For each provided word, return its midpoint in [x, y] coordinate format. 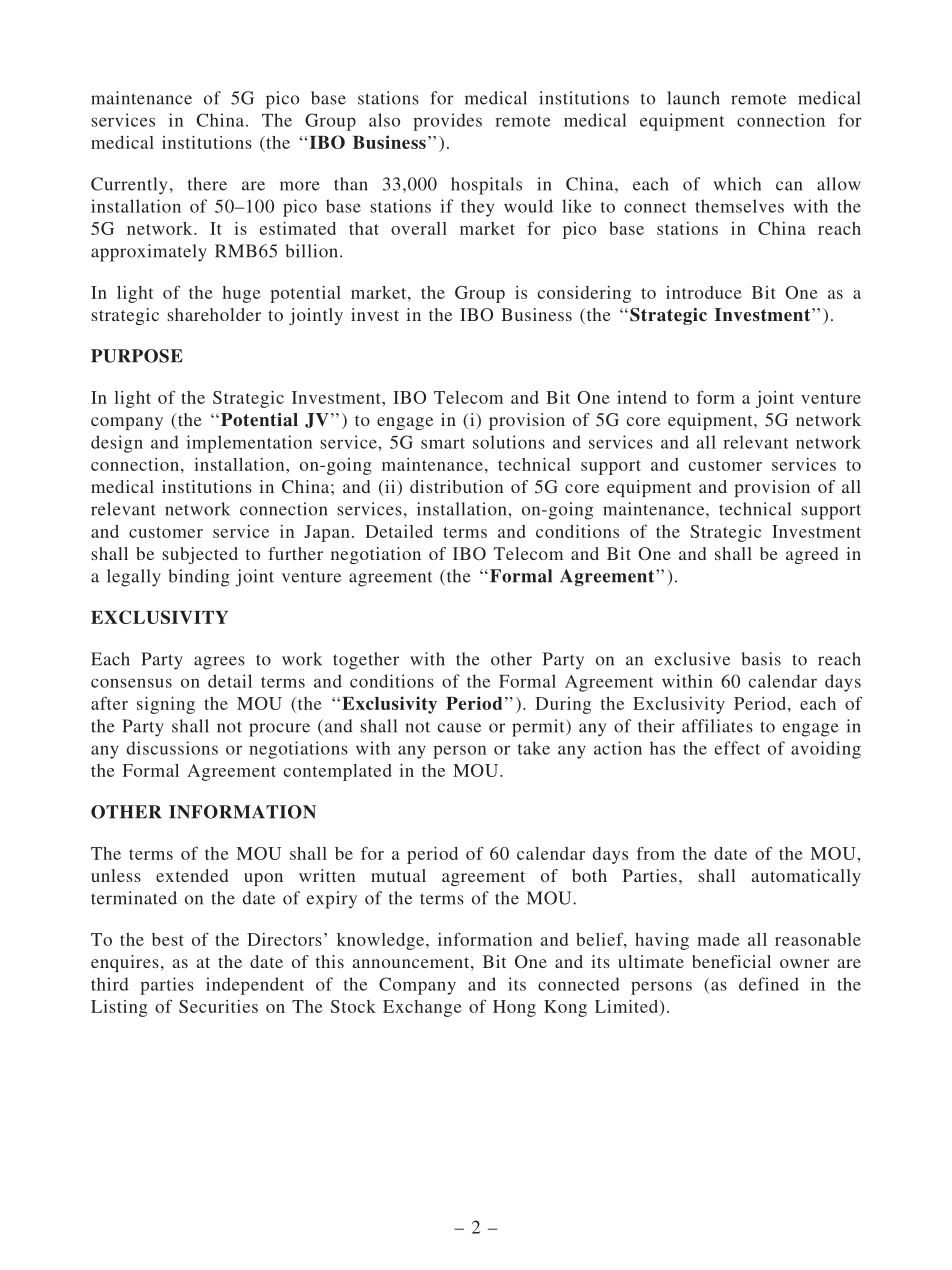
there [207, 184]
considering [584, 294]
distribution [456, 486]
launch [693, 98]
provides [447, 122]
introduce [704, 292]
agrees [219, 663]
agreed [812, 555]
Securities [218, 1006]
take [534, 748]
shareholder [214, 314]
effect [737, 748]
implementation [249, 444]
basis [761, 659]
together [366, 661]
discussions [172, 748]
